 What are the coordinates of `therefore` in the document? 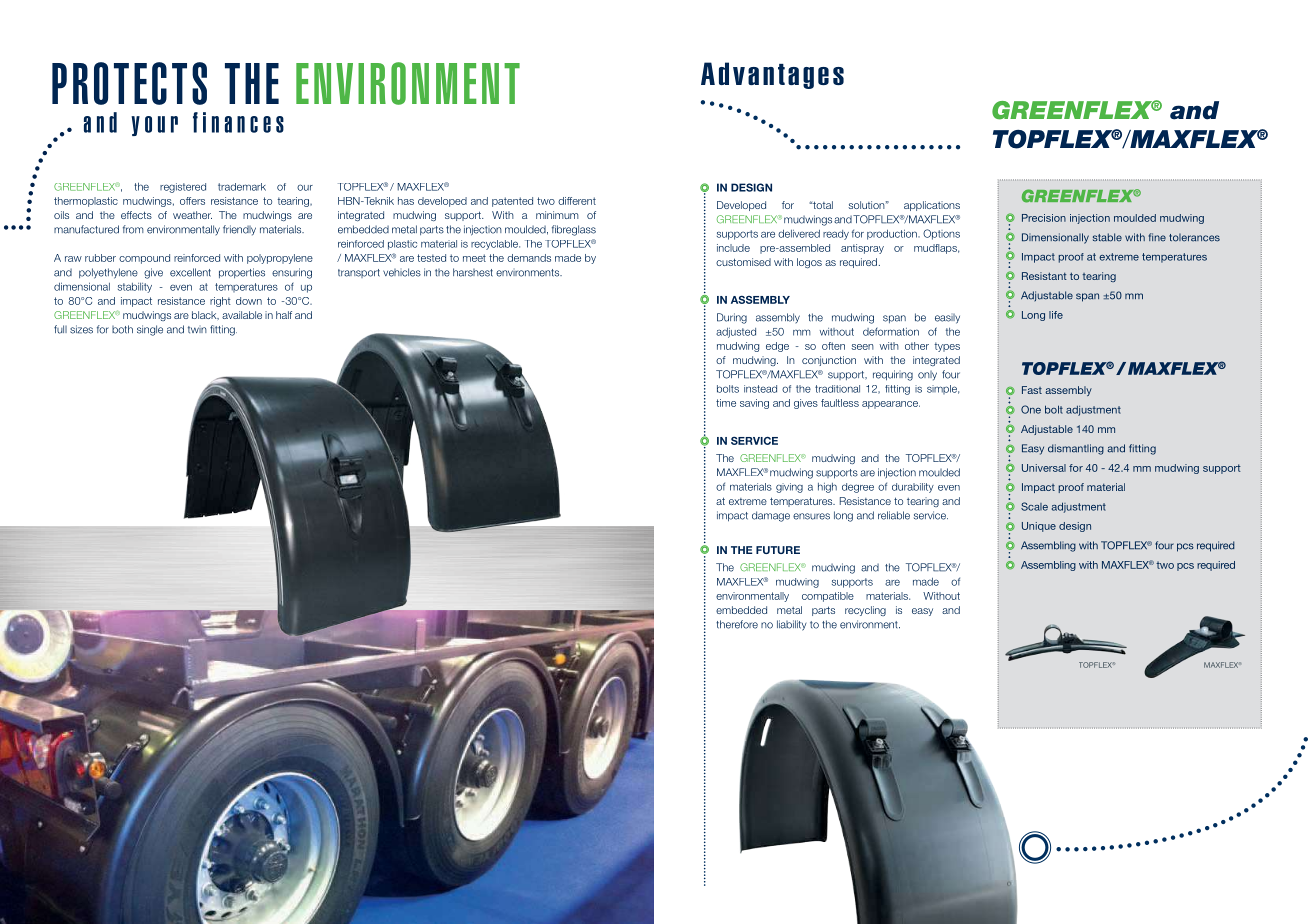 It's located at (737, 624).
